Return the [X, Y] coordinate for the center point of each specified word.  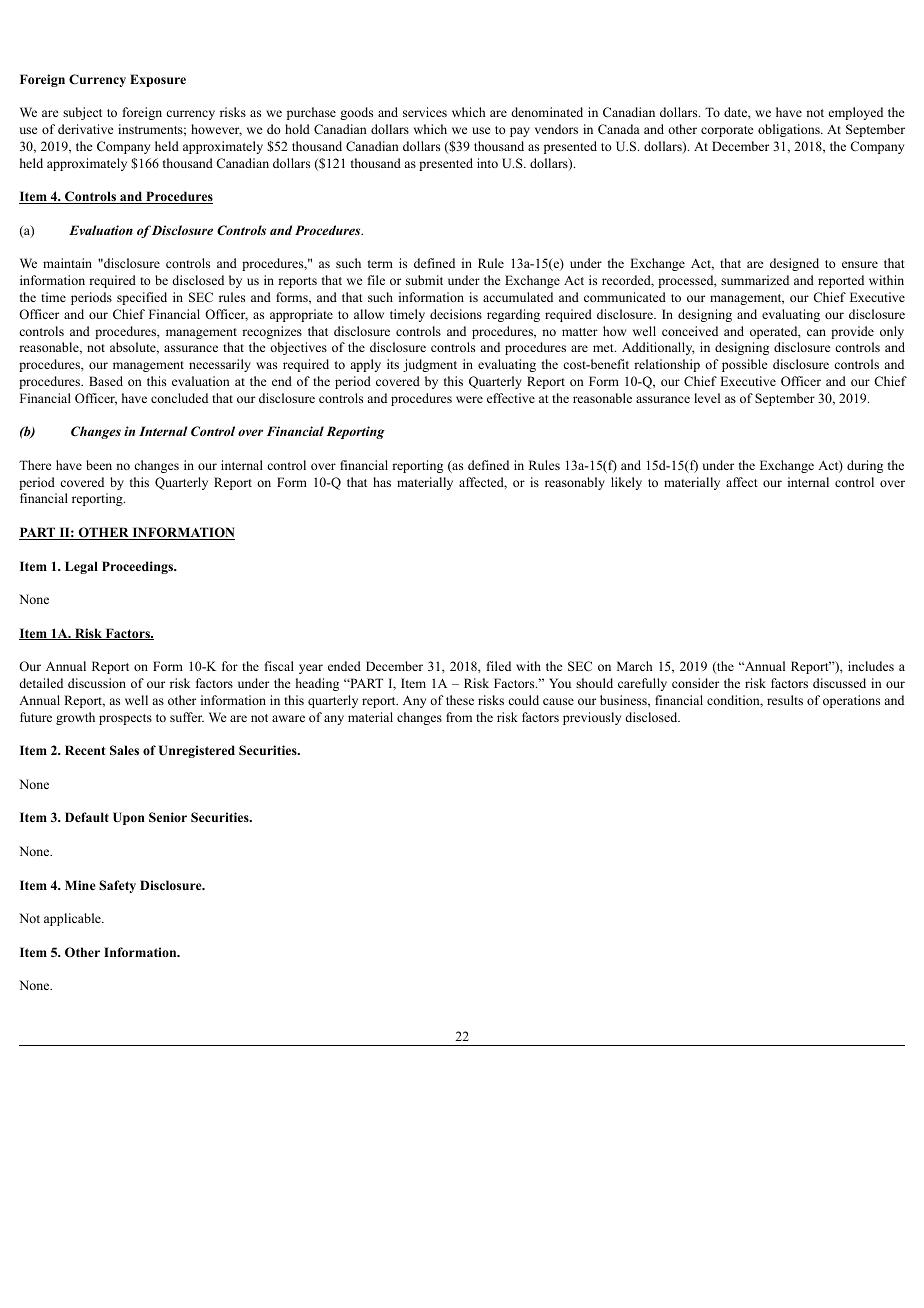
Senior [168, 817]
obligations [790, 130]
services [425, 112]
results [785, 700]
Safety [117, 886]
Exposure [158, 80]
